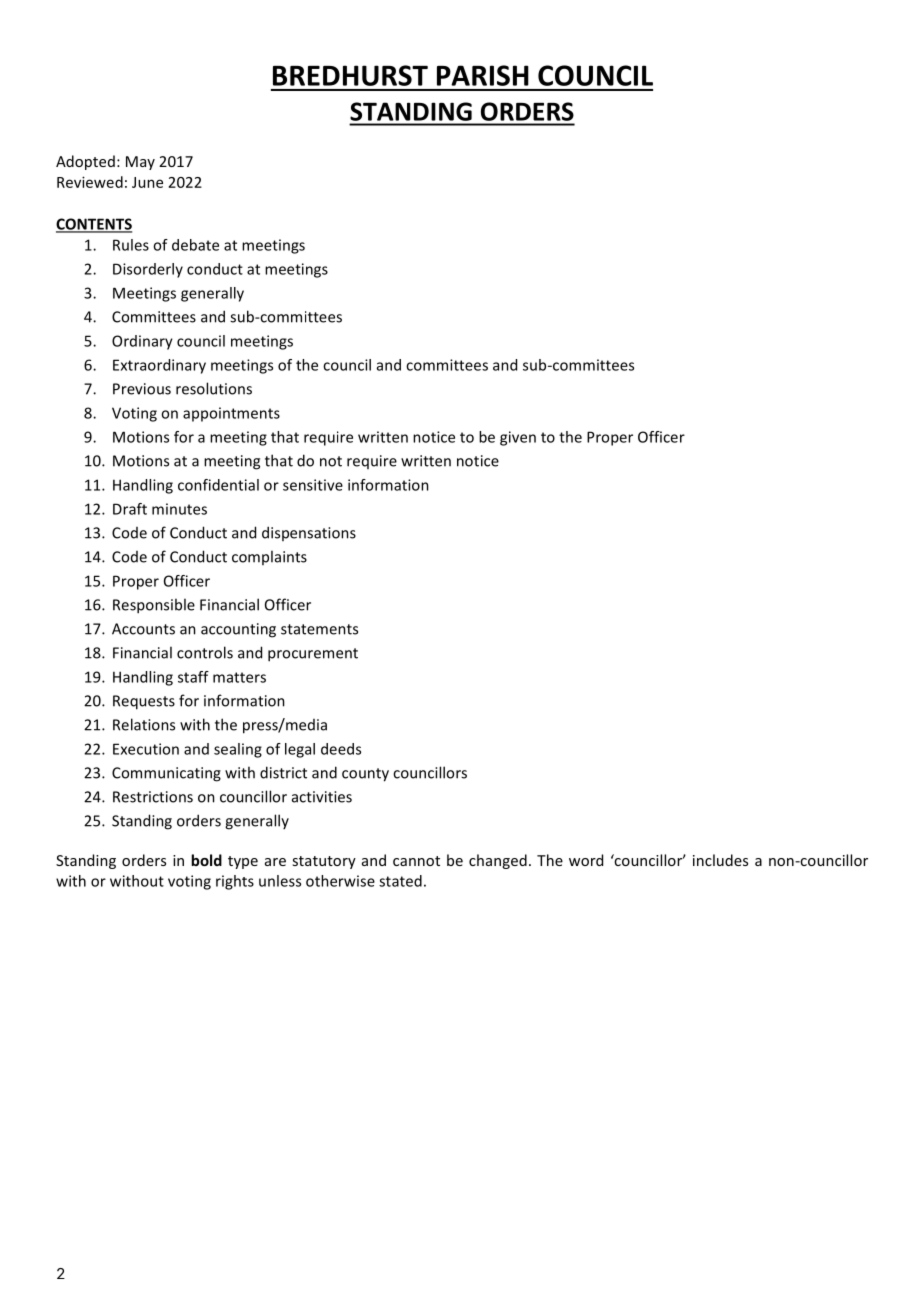 The image size is (924, 1308). What do you see at coordinates (518, 438) in the image?
I see `given` at bounding box center [518, 438].
